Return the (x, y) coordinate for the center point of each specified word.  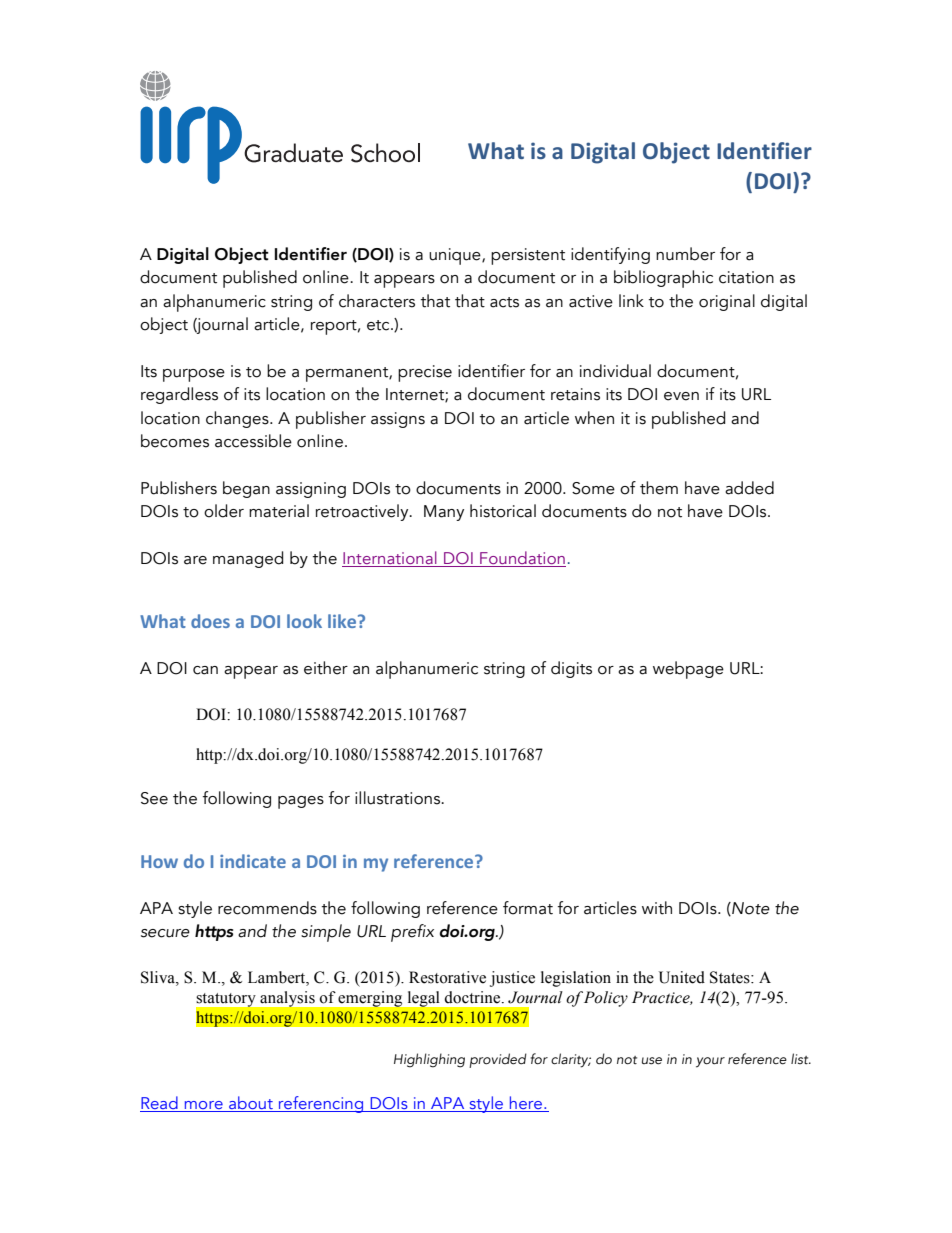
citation (746, 277)
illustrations (398, 798)
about (251, 1104)
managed (248, 559)
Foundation (522, 557)
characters (377, 301)
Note (750, 909)
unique (456, 256)
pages (301, 802)
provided (498, 1060)
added (749, 488)
